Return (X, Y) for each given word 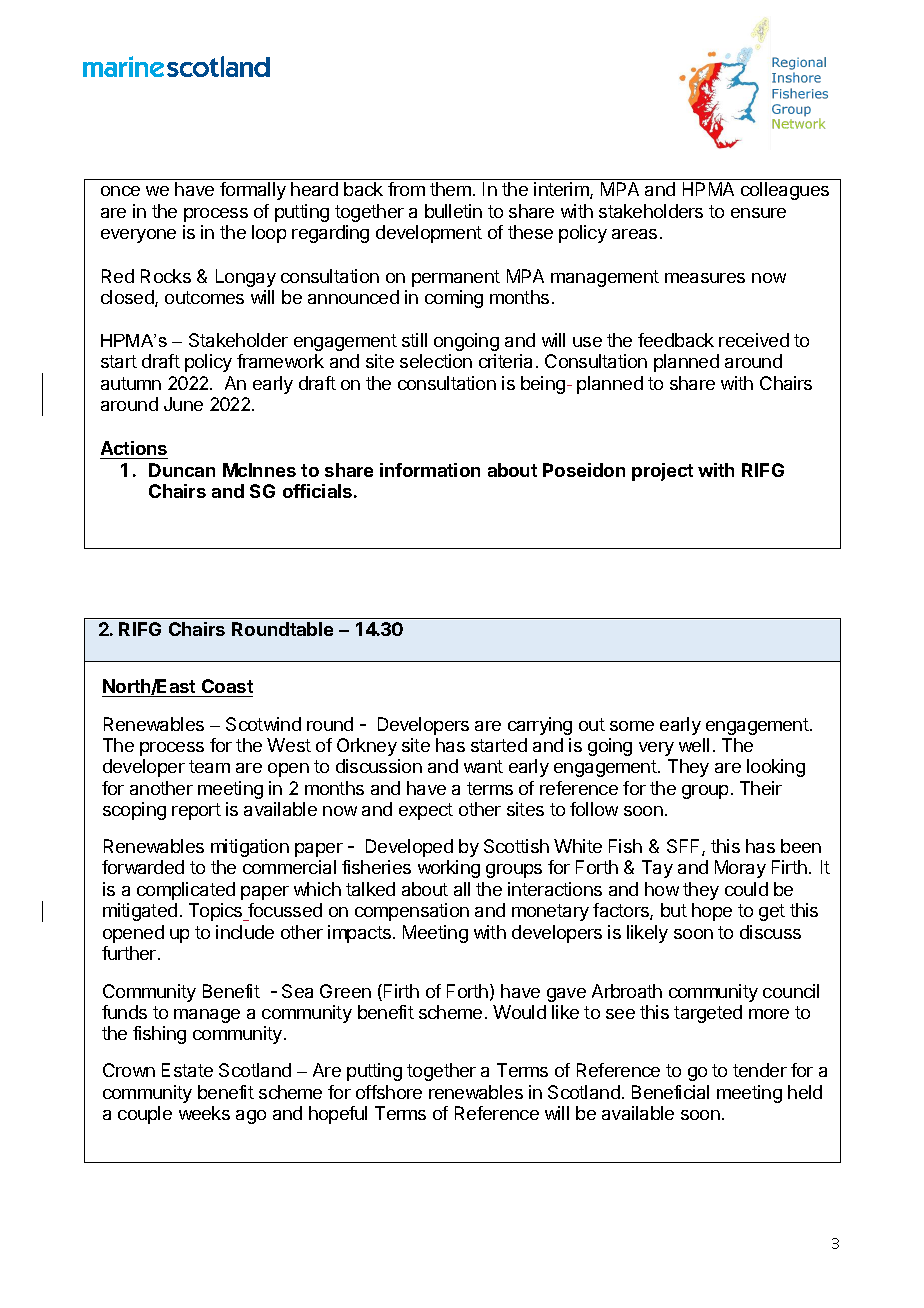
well (694, 745)
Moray (740, 869)
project (662, 472)
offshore (389, 1092)
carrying (540, 726)
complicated (186, 891)
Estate (187, 1070)
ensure (758, 213)
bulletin (453, 211)
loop (269, 234)
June (183, 404)
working (449, 869)
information (430, 470)
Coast (226, 688)
